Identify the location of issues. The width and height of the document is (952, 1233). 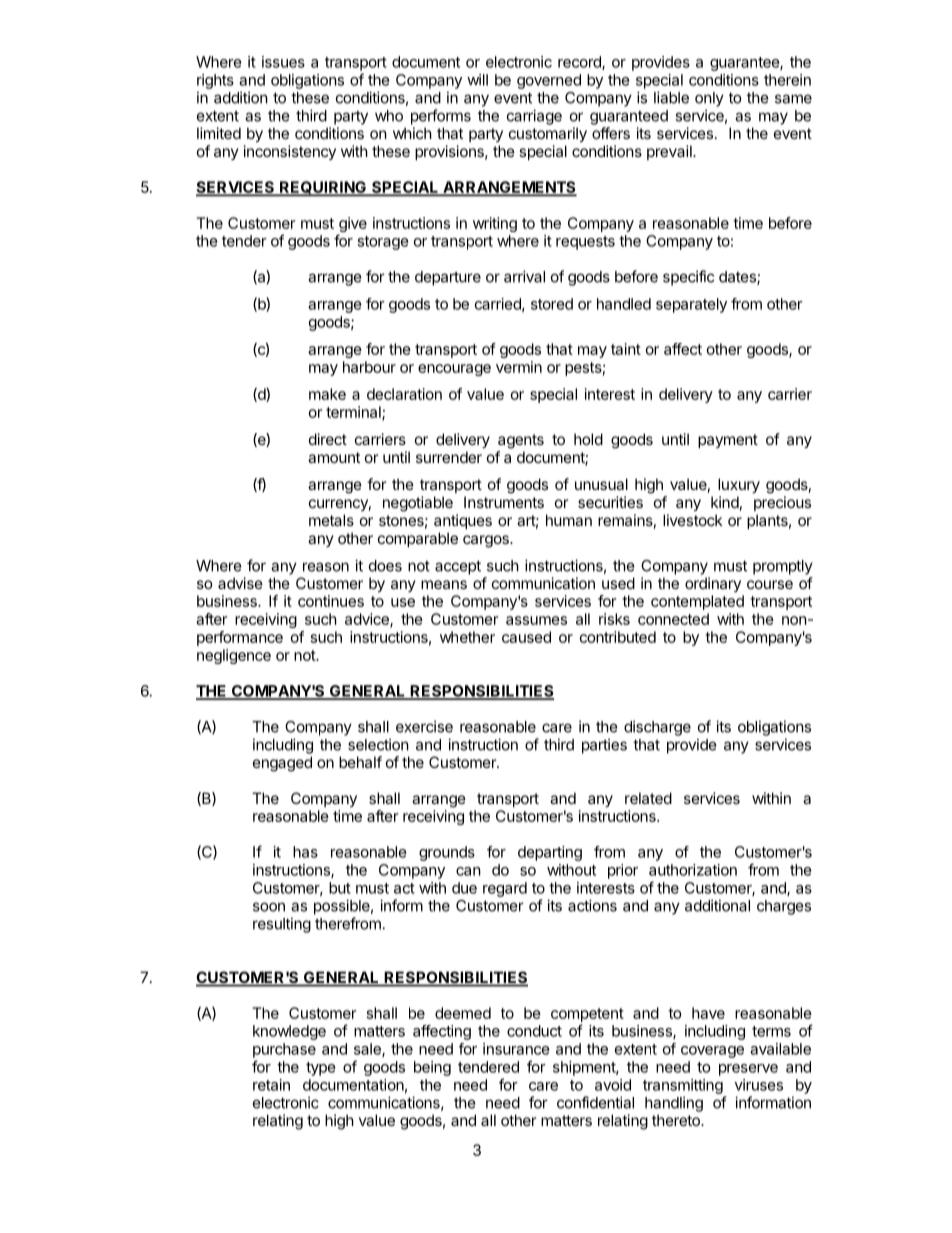
(283, 62).
